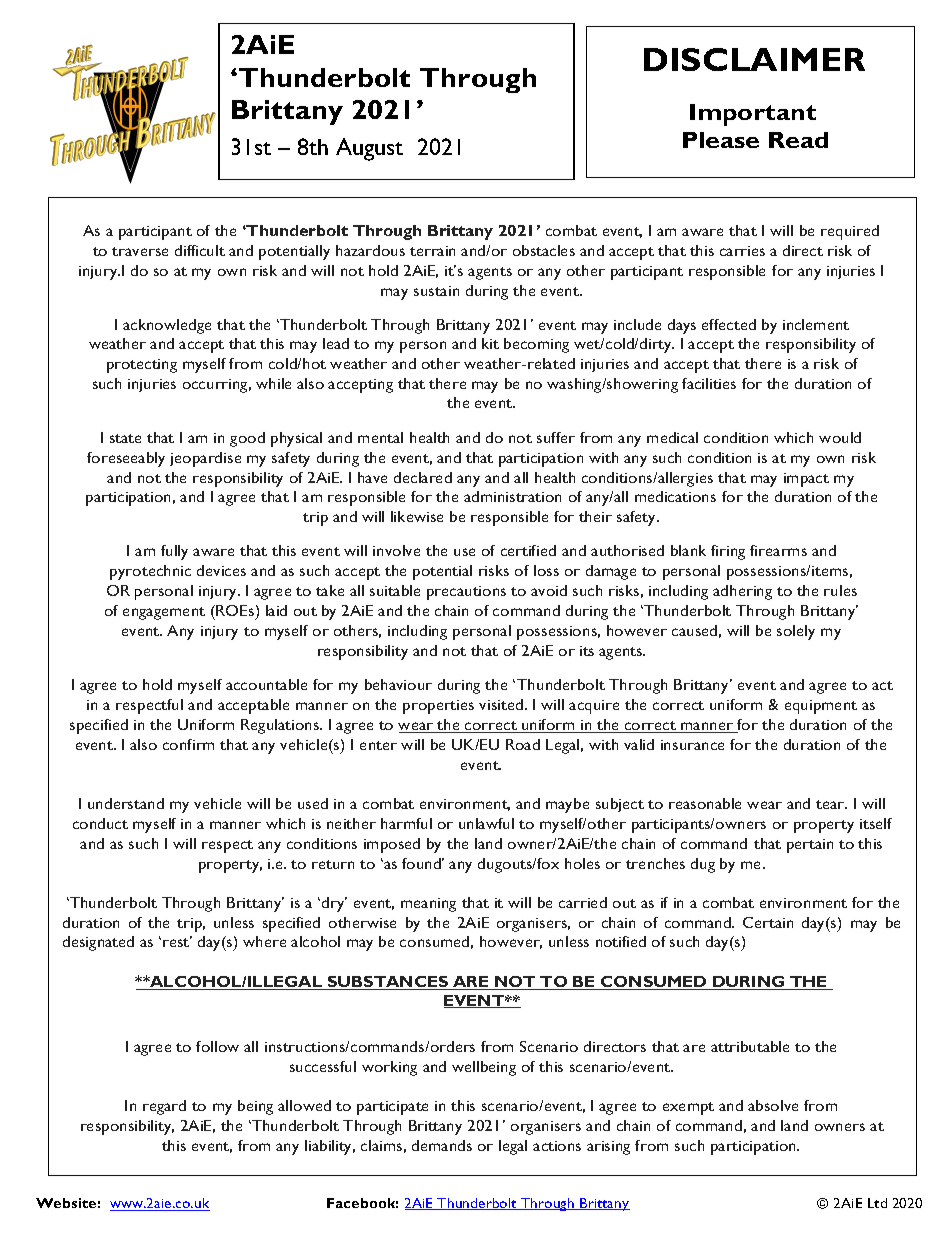  Describe the element at coordinates (486, 823) in the screenshot. I see `unlawful` at that location.
